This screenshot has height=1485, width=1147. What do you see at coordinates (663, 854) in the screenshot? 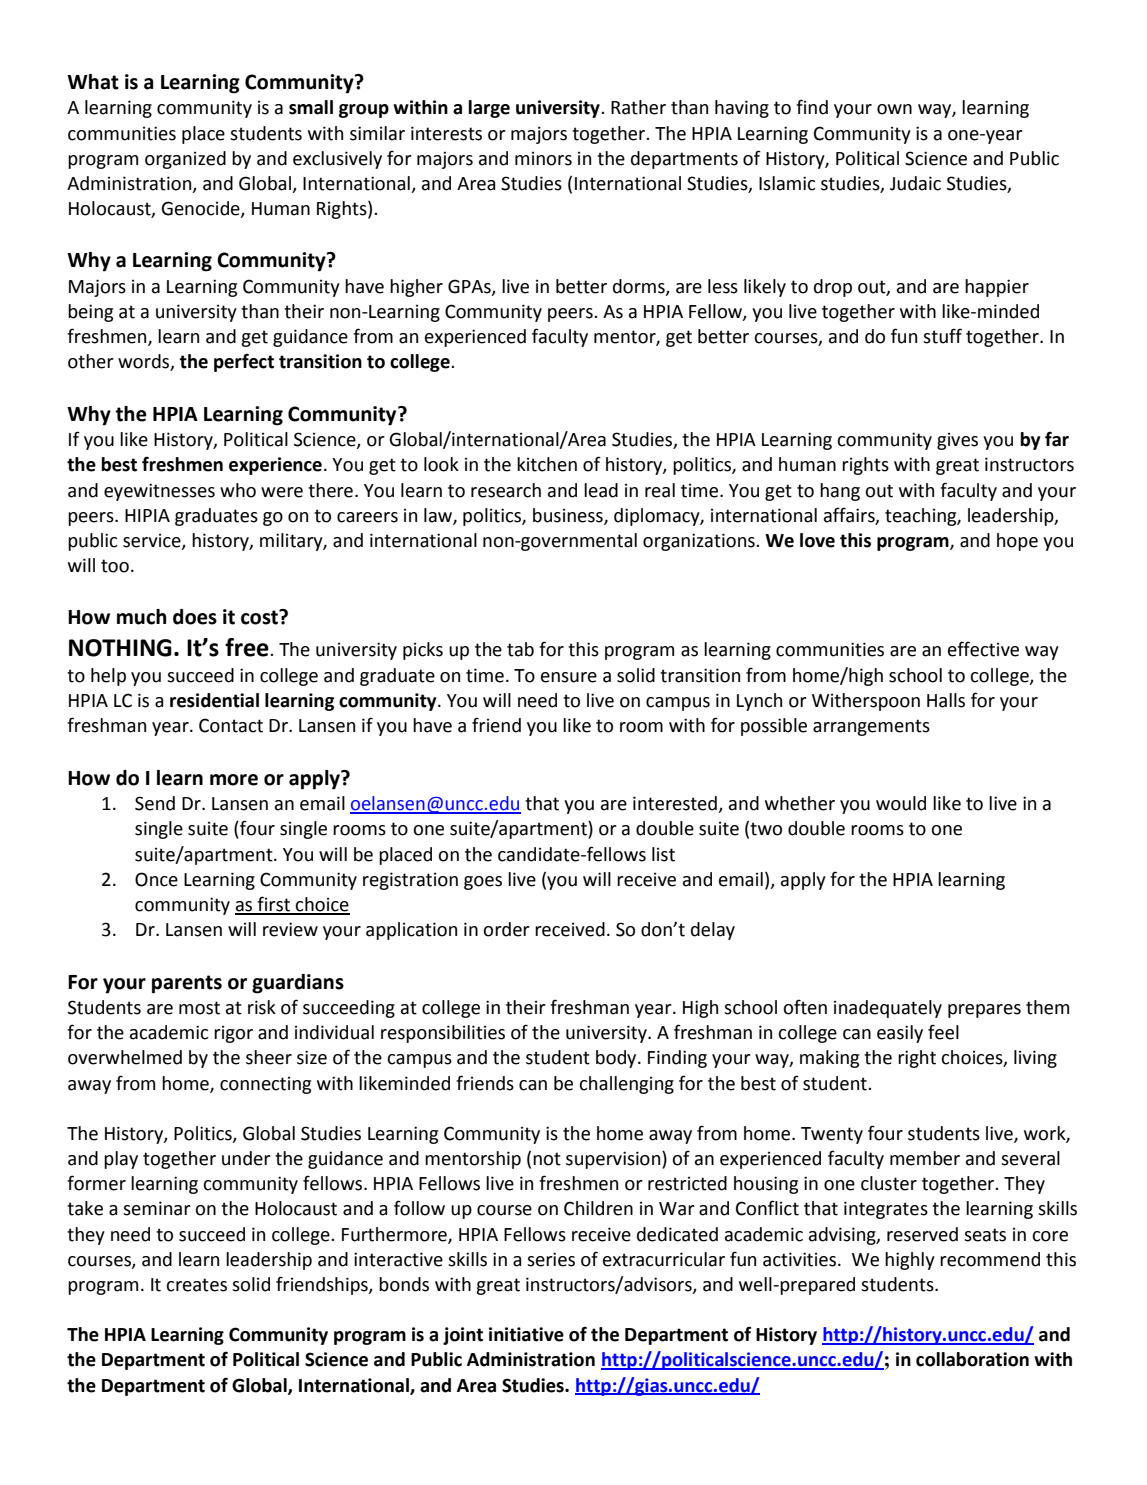
I see `list` at bounding box center [663, 854].
